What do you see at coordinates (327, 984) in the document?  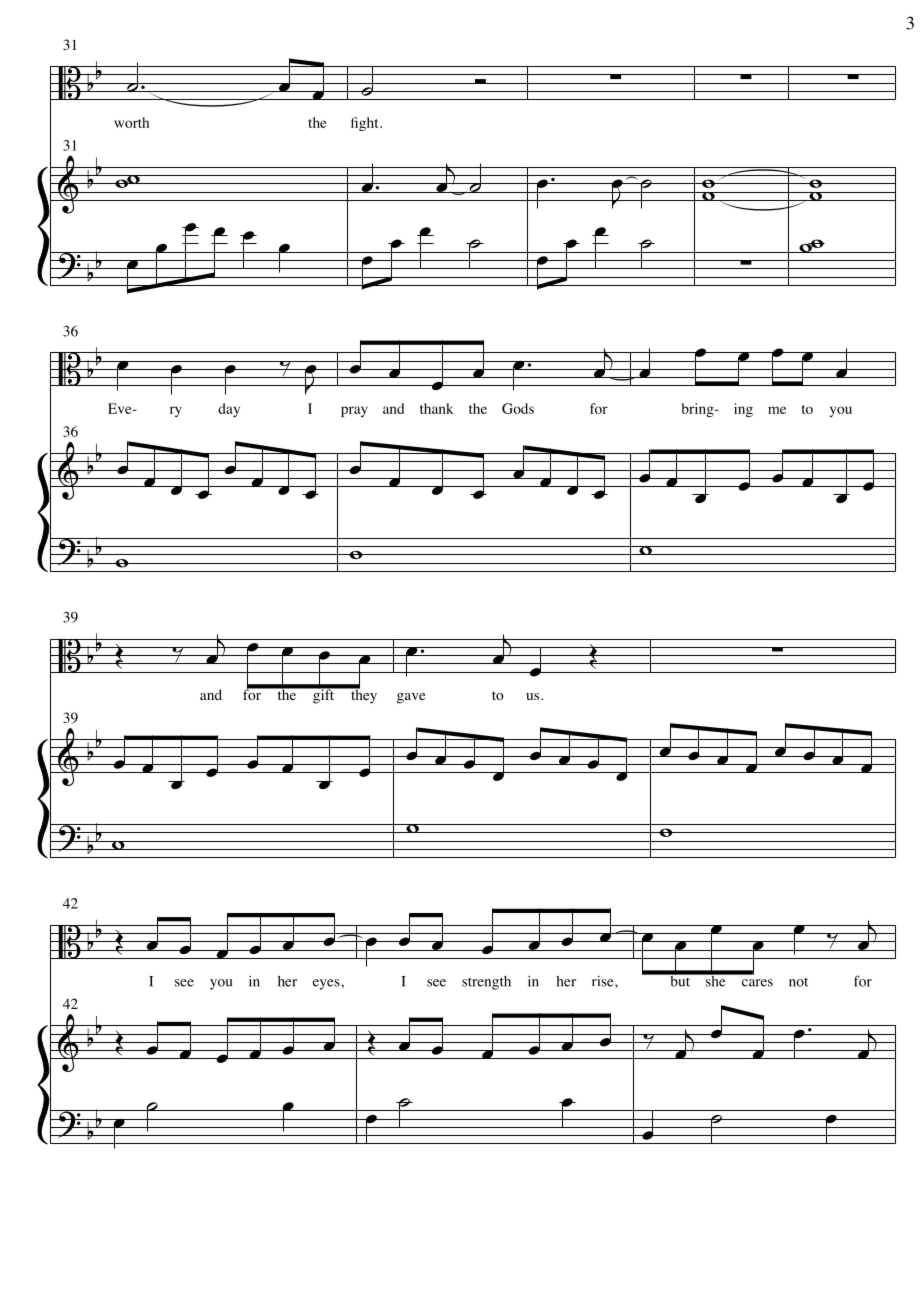 I see `eyes` at bounding box center [327, 984].
